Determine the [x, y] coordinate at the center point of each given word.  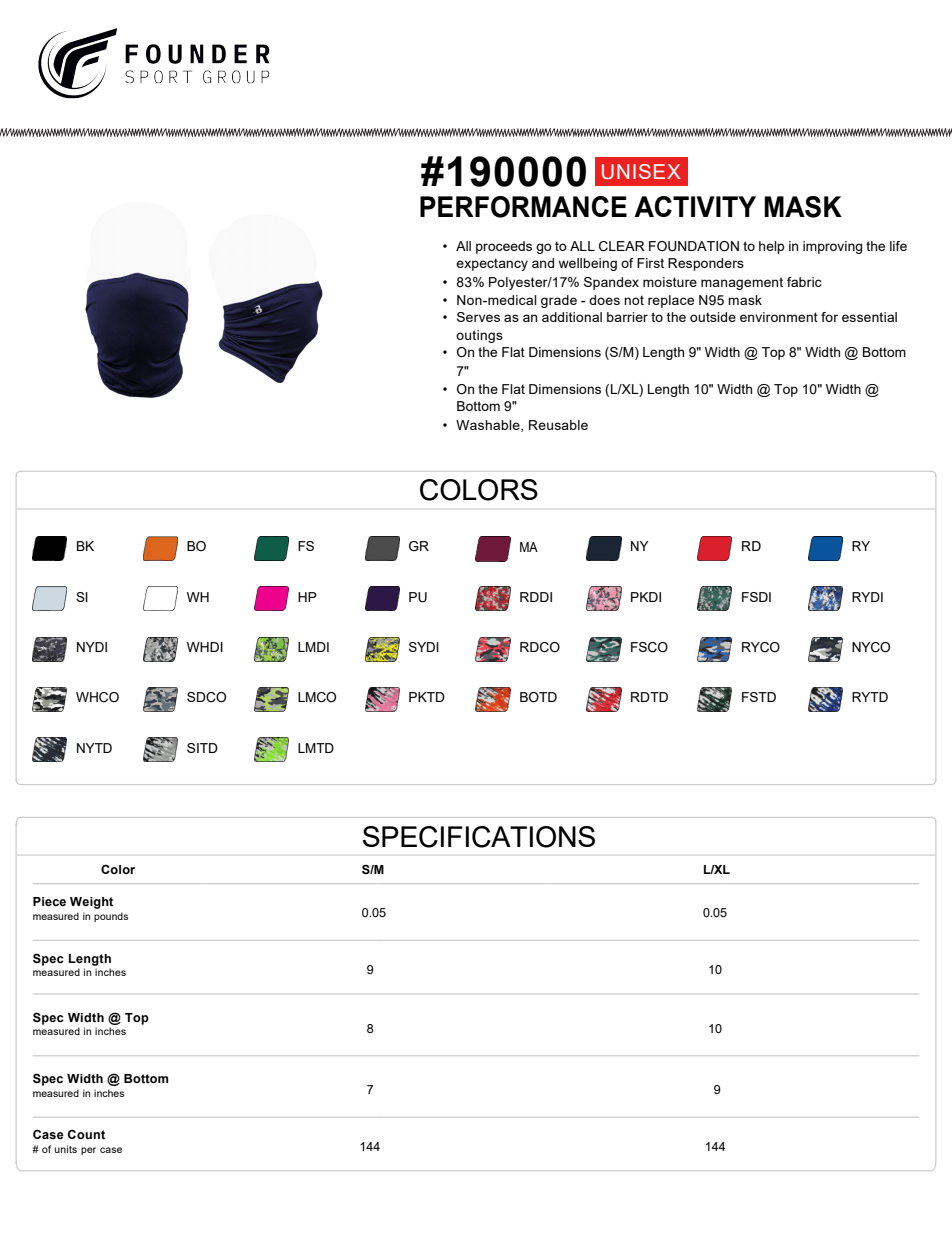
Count [86, 1134]
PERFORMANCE [523, 207]
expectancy [492, 264]
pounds [111, 917]
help [771, 247]
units [66, 1149]
